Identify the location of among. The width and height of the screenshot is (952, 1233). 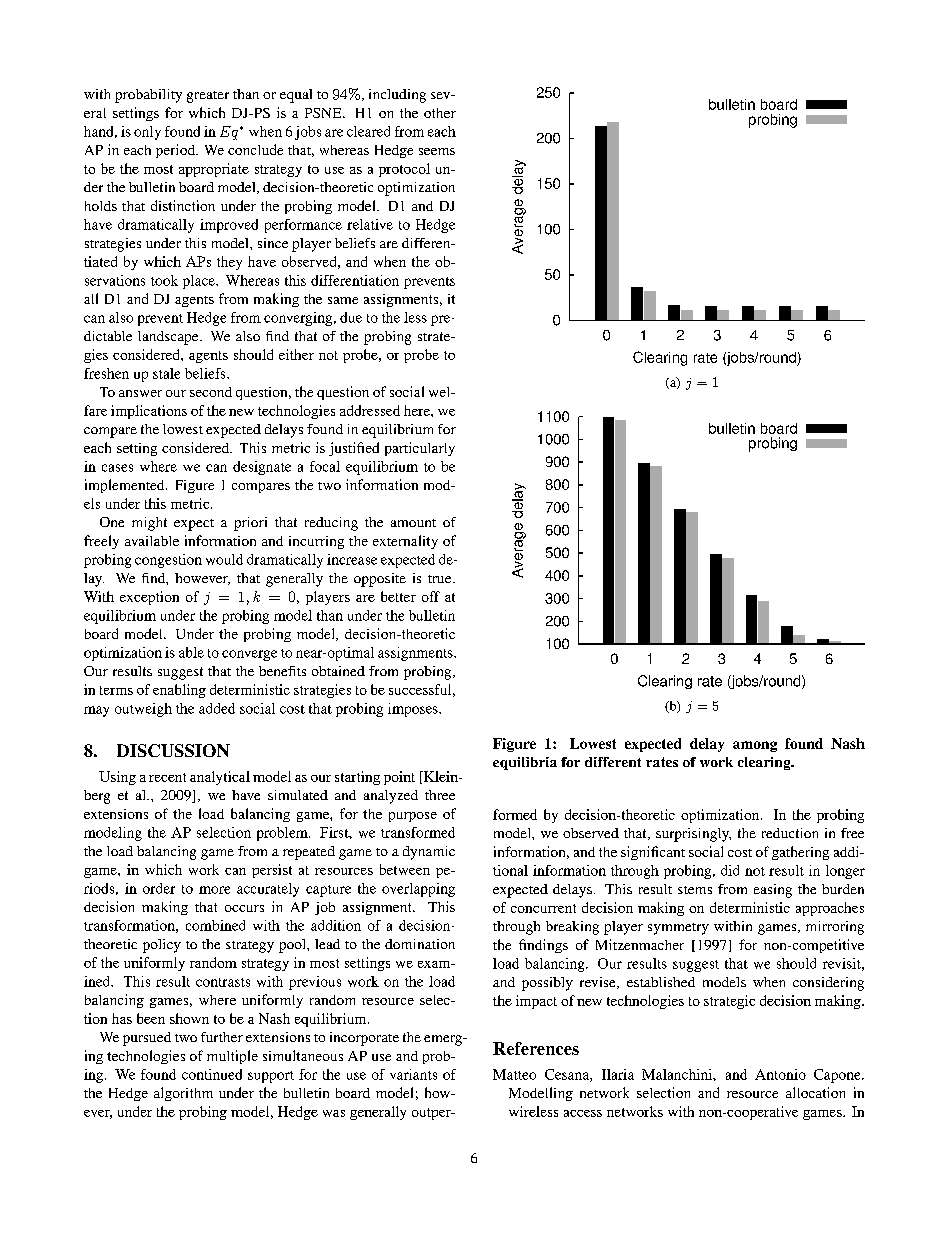
(755, 746).
